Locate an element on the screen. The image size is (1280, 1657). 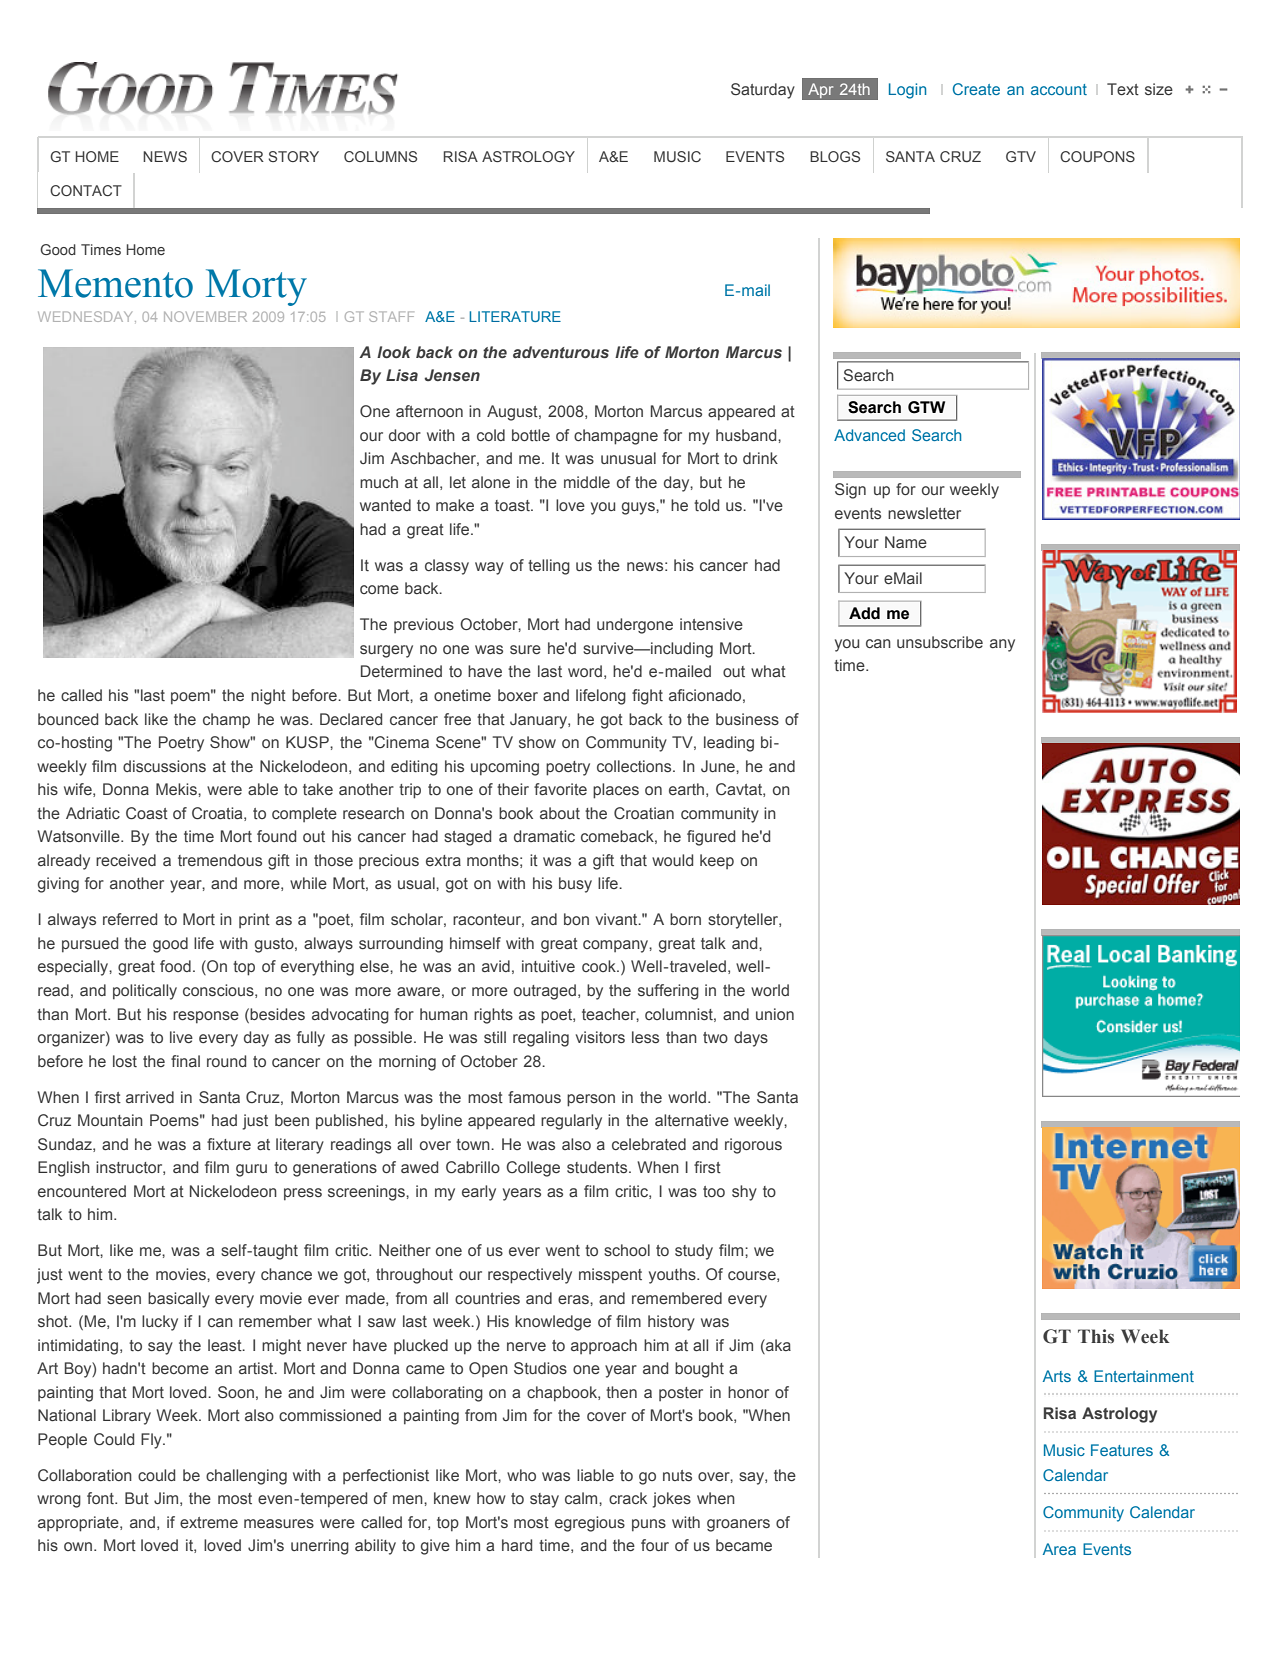
live is located at coordinates (181, 1037).
